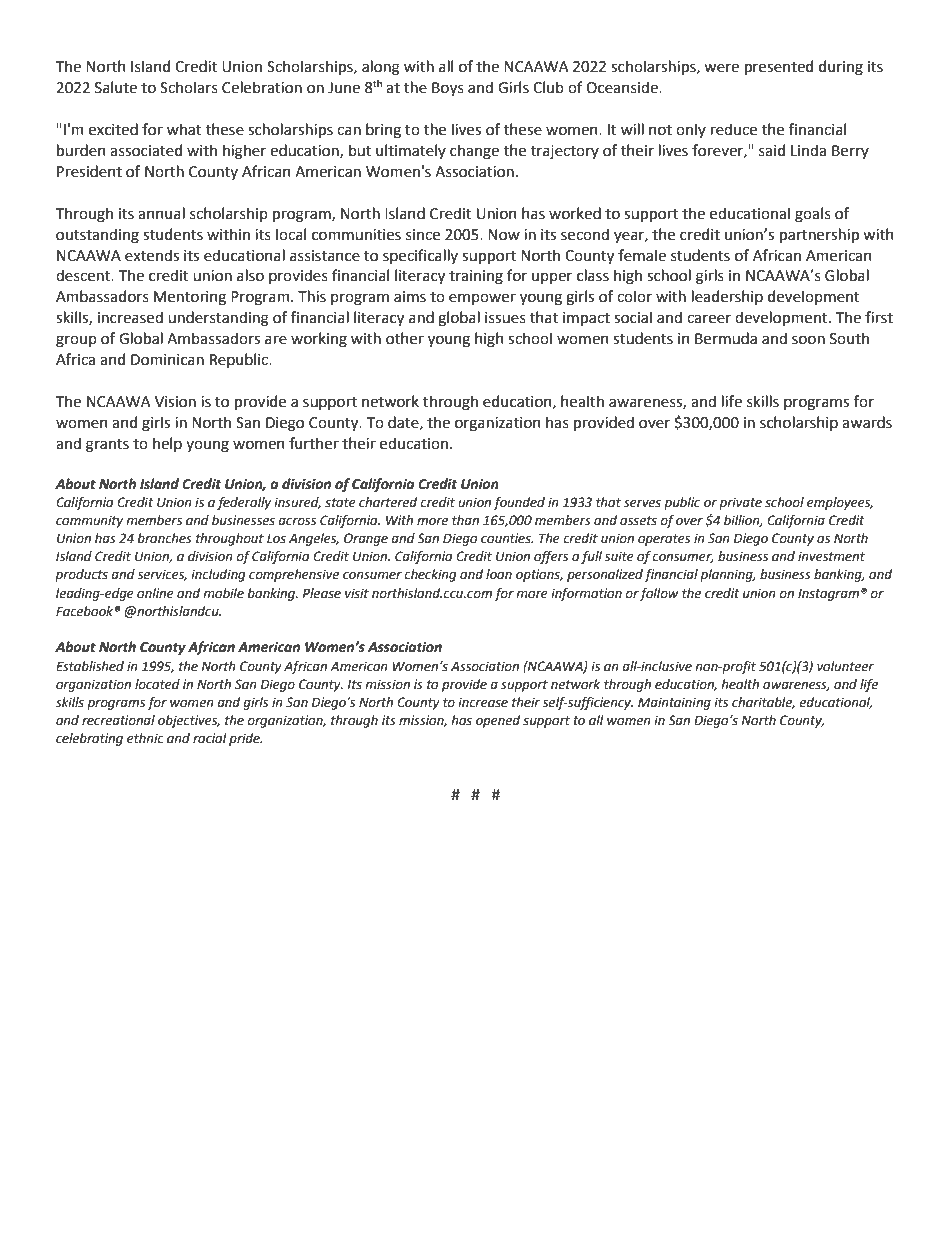  What do you see at coordinates (448, 89) in the page?
I see `Boys` at bounding box center [448, 89].
